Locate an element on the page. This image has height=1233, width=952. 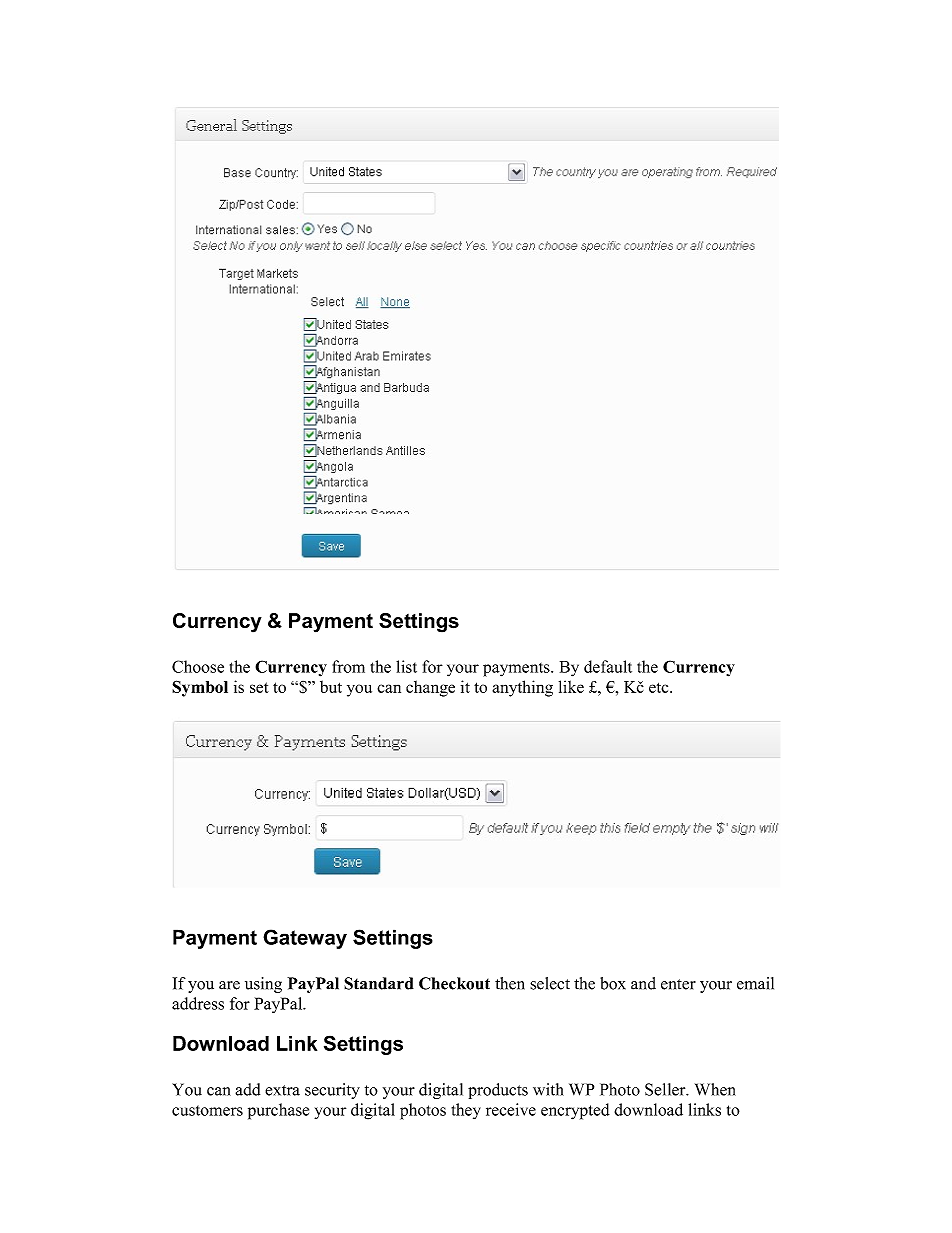
etc is located at coordinates (660, 687).
